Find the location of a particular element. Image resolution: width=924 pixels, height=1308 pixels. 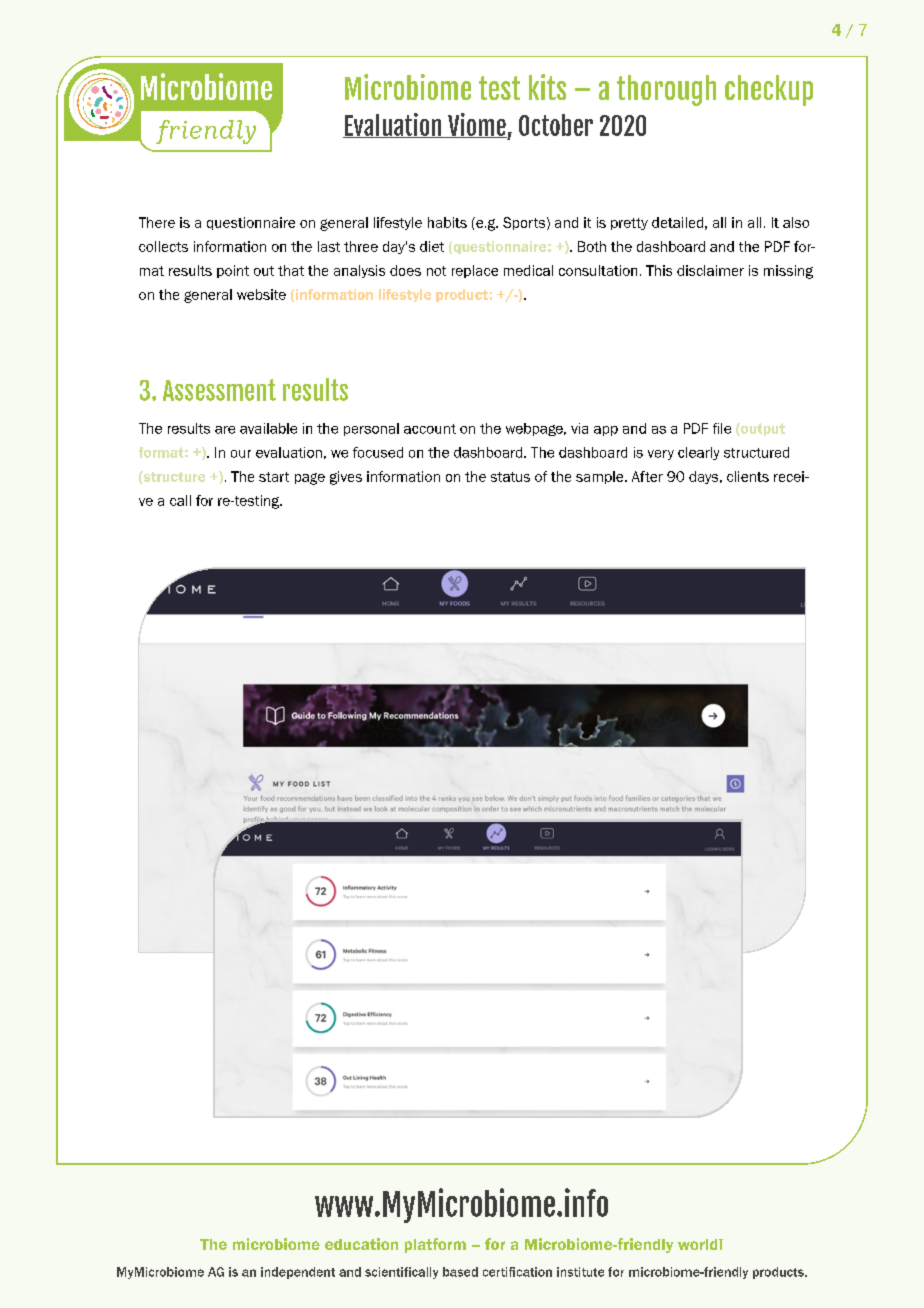

Assessment is located at coordinates (219, 390).
